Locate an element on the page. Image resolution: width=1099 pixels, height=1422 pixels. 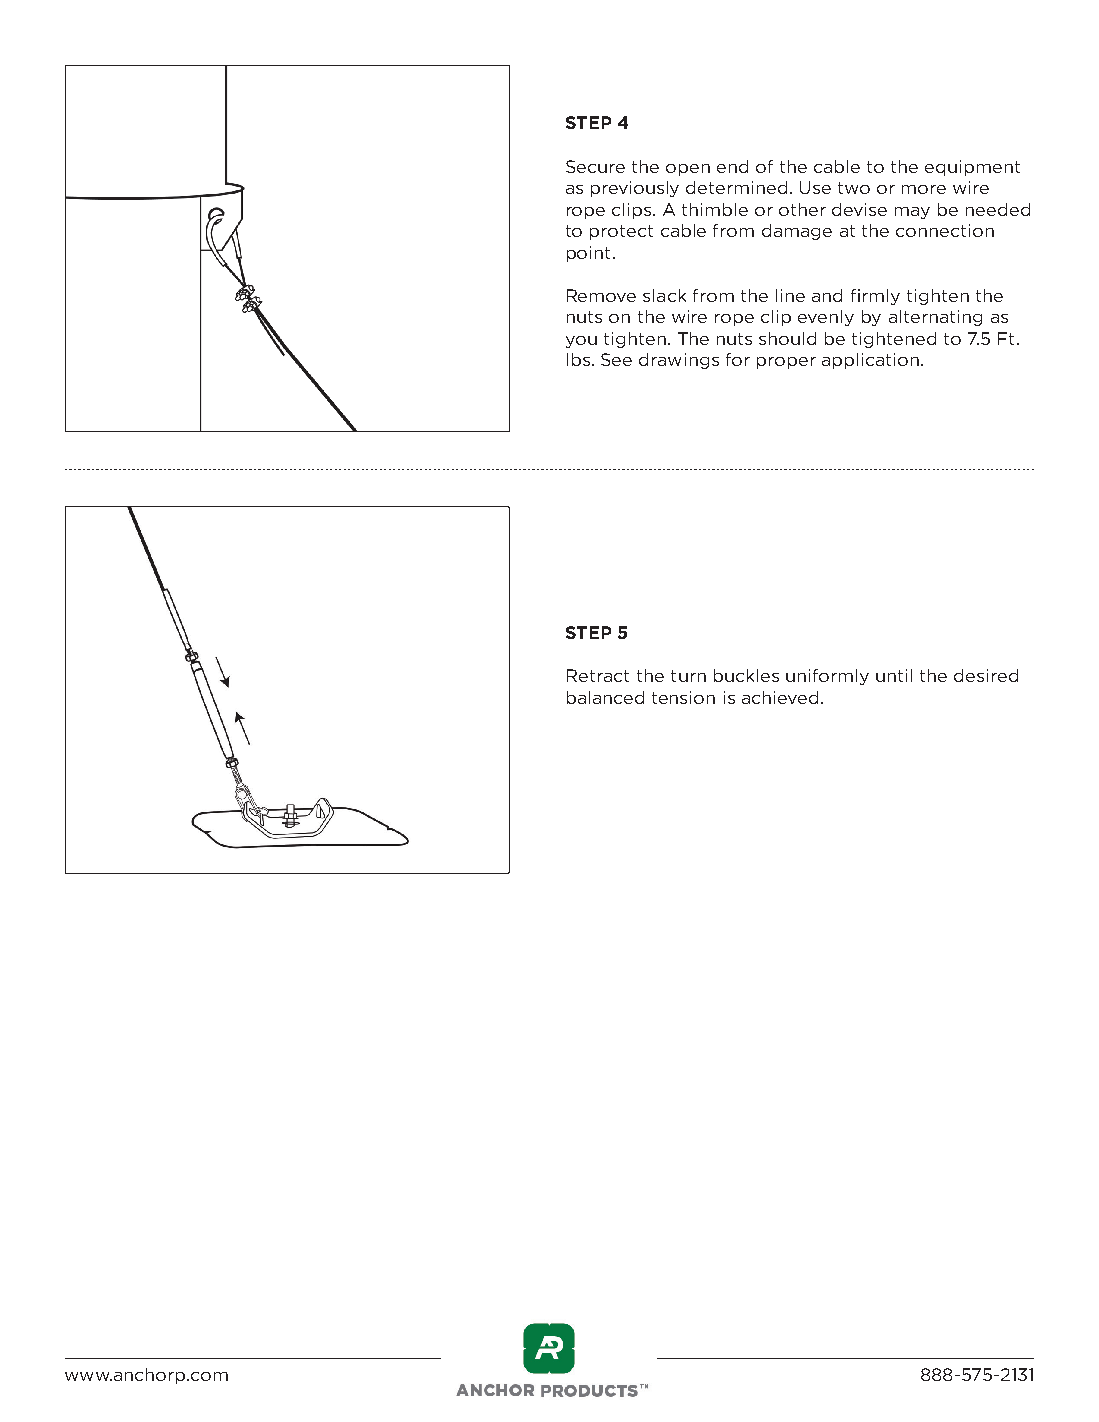
alternating is located at coordinates (935, 318).
